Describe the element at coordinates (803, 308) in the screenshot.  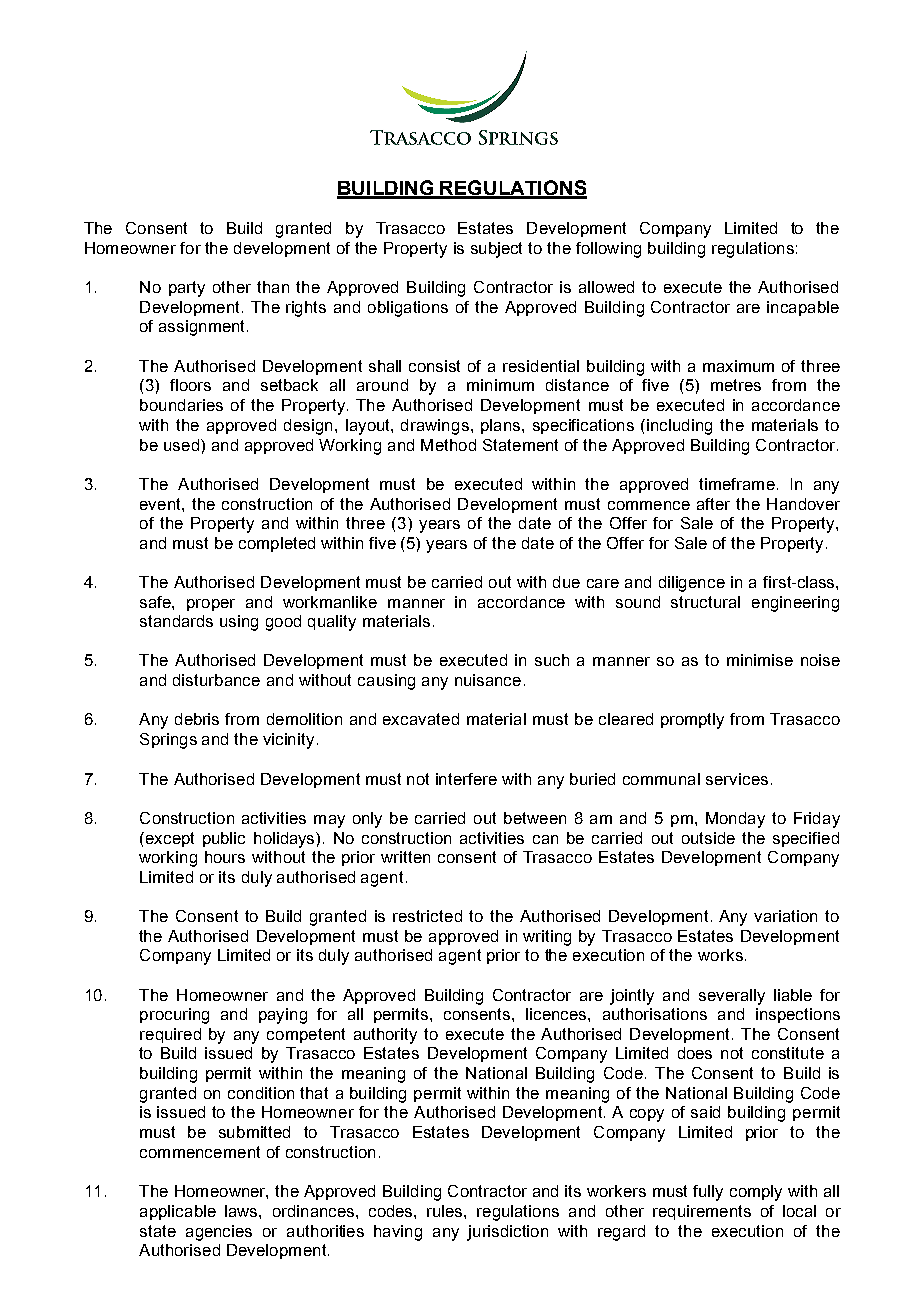
I see `incapable` at that location.
